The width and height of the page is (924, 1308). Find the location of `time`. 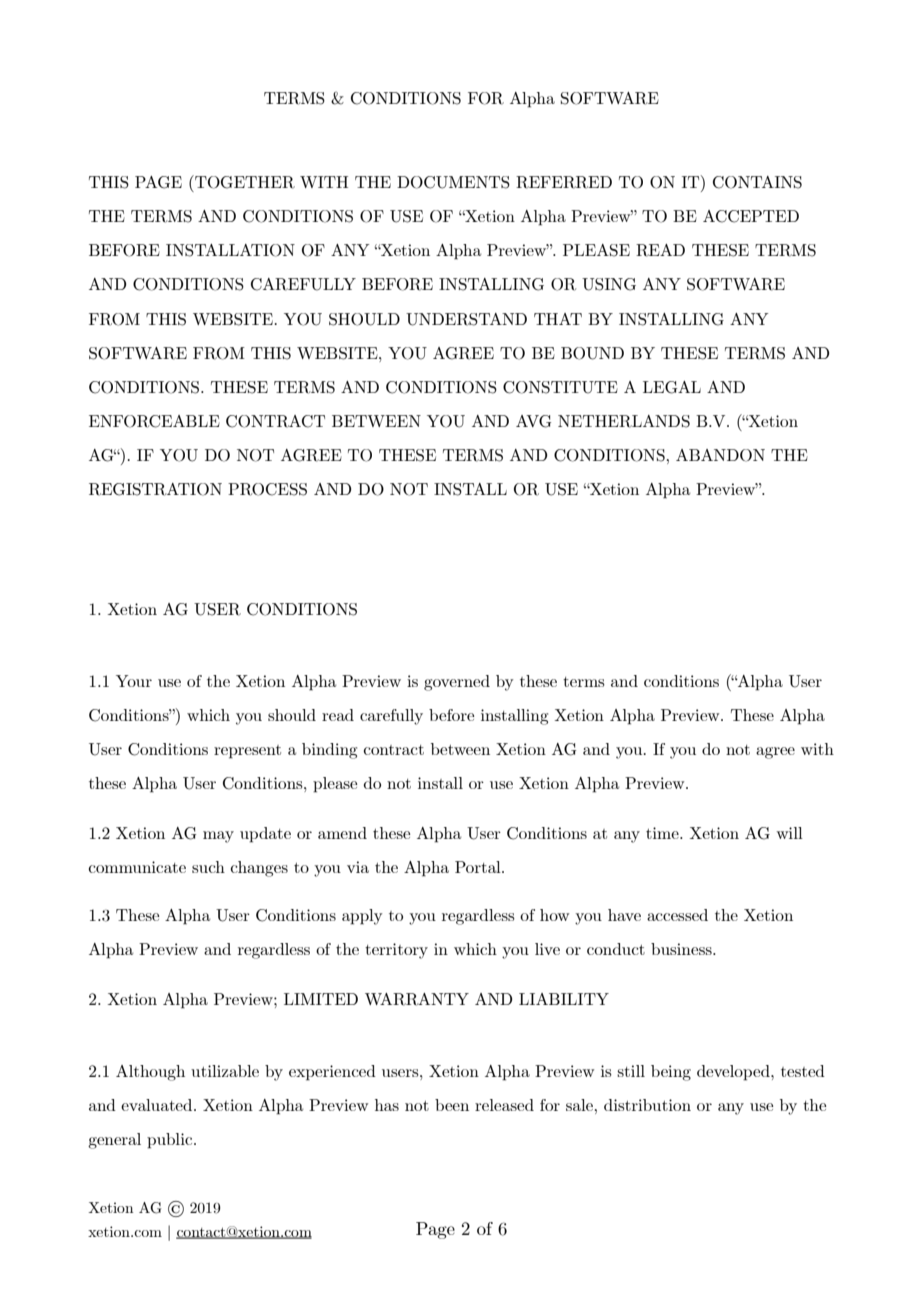

time is located at coordinates (663, 833).
